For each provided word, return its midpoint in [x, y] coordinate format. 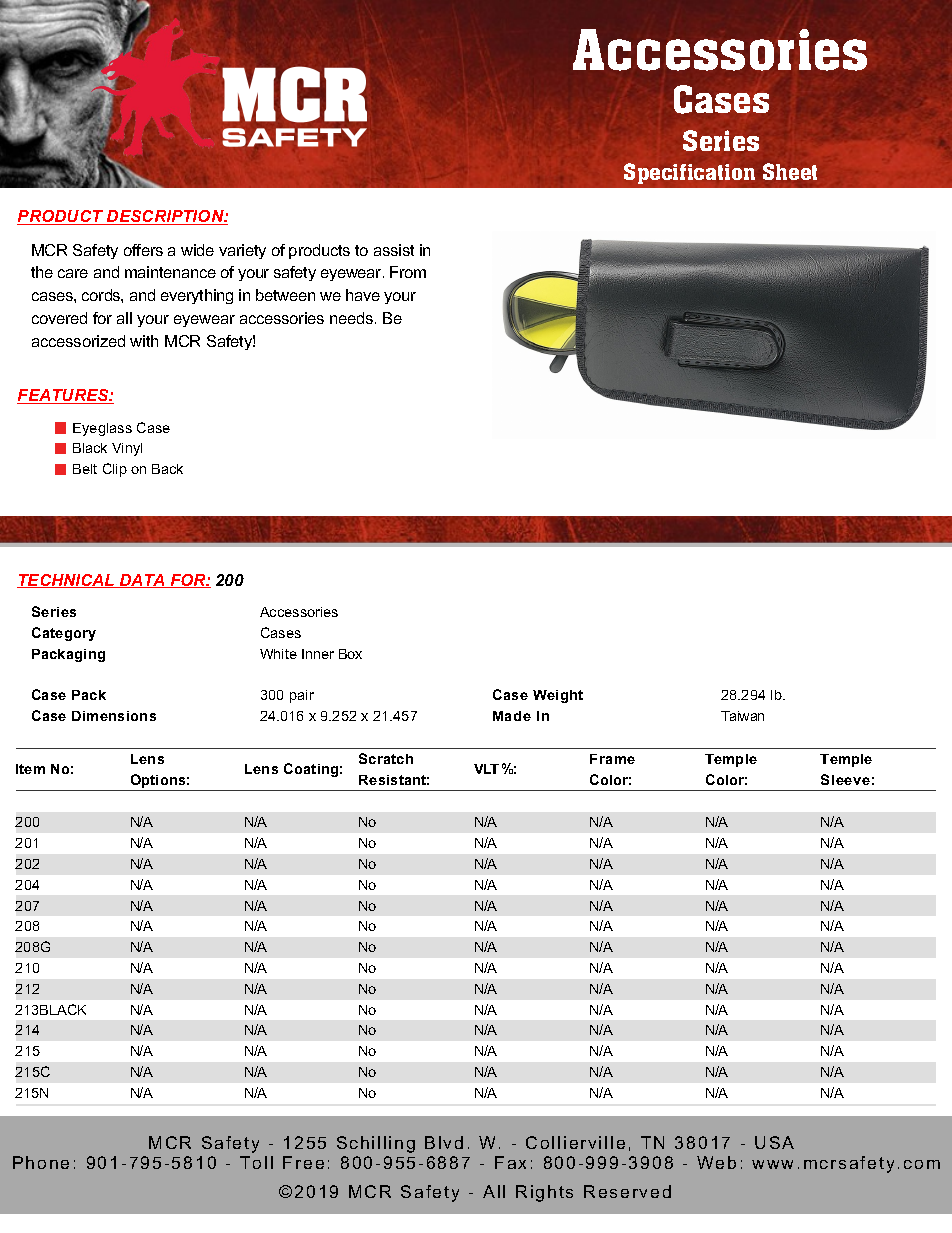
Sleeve [845, 779]
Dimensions [114, 716]
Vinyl [127, 449]
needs [353, 318]
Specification [689, 173]
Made [512, 716]
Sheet [790, 171]
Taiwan [742, 716]
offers [143, 250]
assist [394, 250]
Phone [41, 1162]
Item [30, 769]
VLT [486, 769]
